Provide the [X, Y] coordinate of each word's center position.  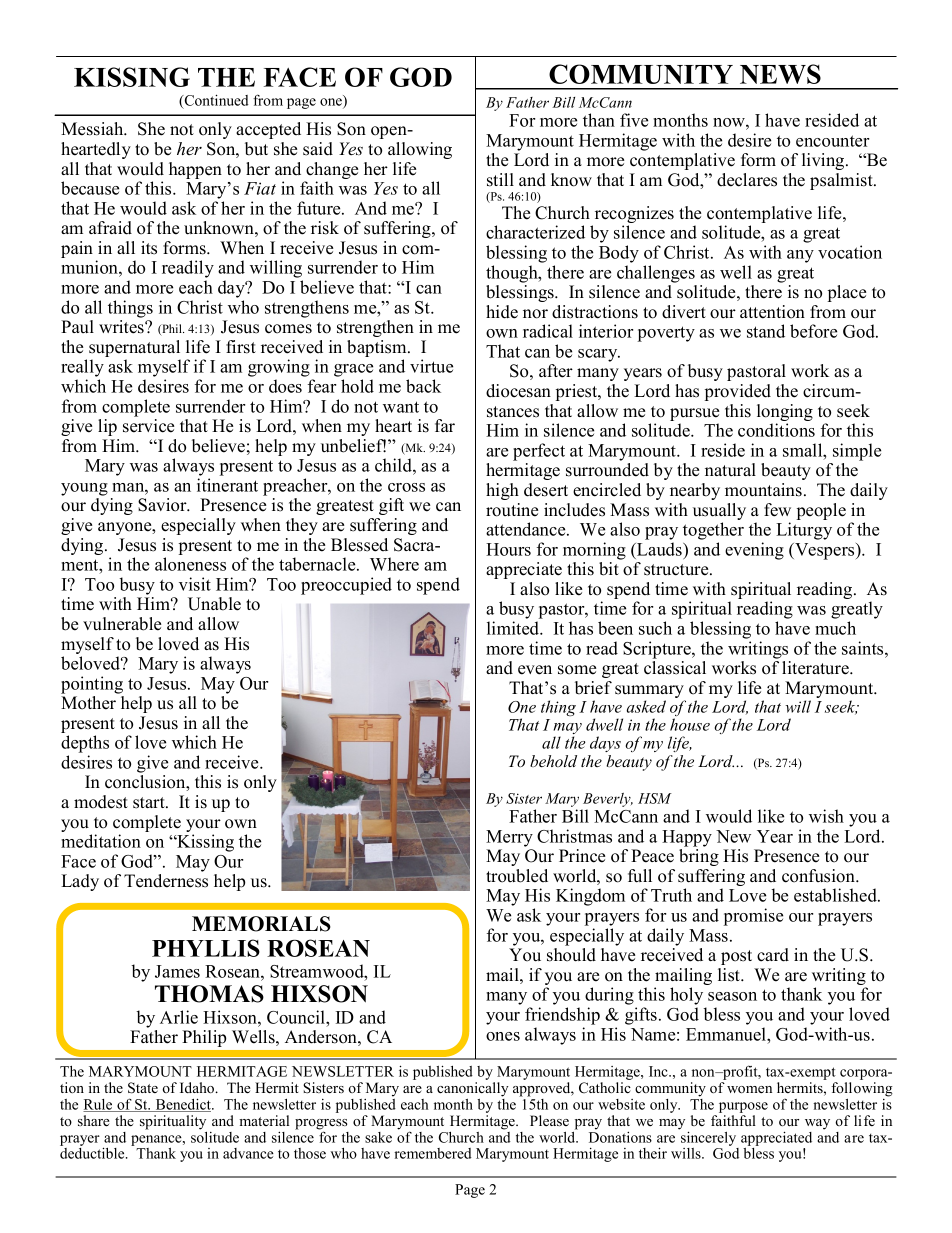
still [500, 180]
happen [195, 170]
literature [816, 668]
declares [747, 180]
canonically [472, 1089]
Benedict [183, 1105]
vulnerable [122, 624]
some [577, 670]
